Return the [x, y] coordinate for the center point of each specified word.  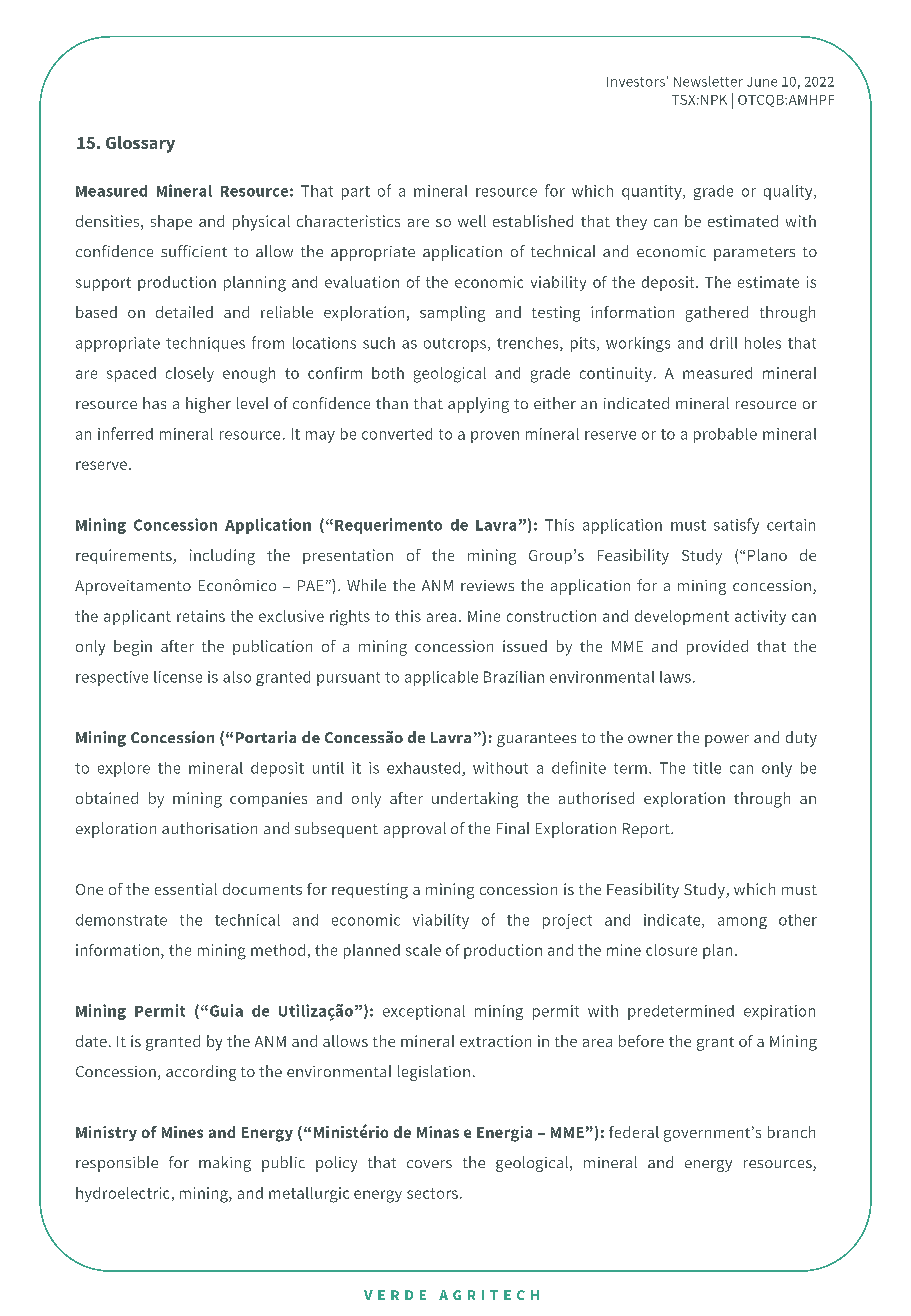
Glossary [140, 144]
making [225, 1164]
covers [429, 1164]
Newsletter [708, 81]
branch [791, 1132]
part [356, 193]
